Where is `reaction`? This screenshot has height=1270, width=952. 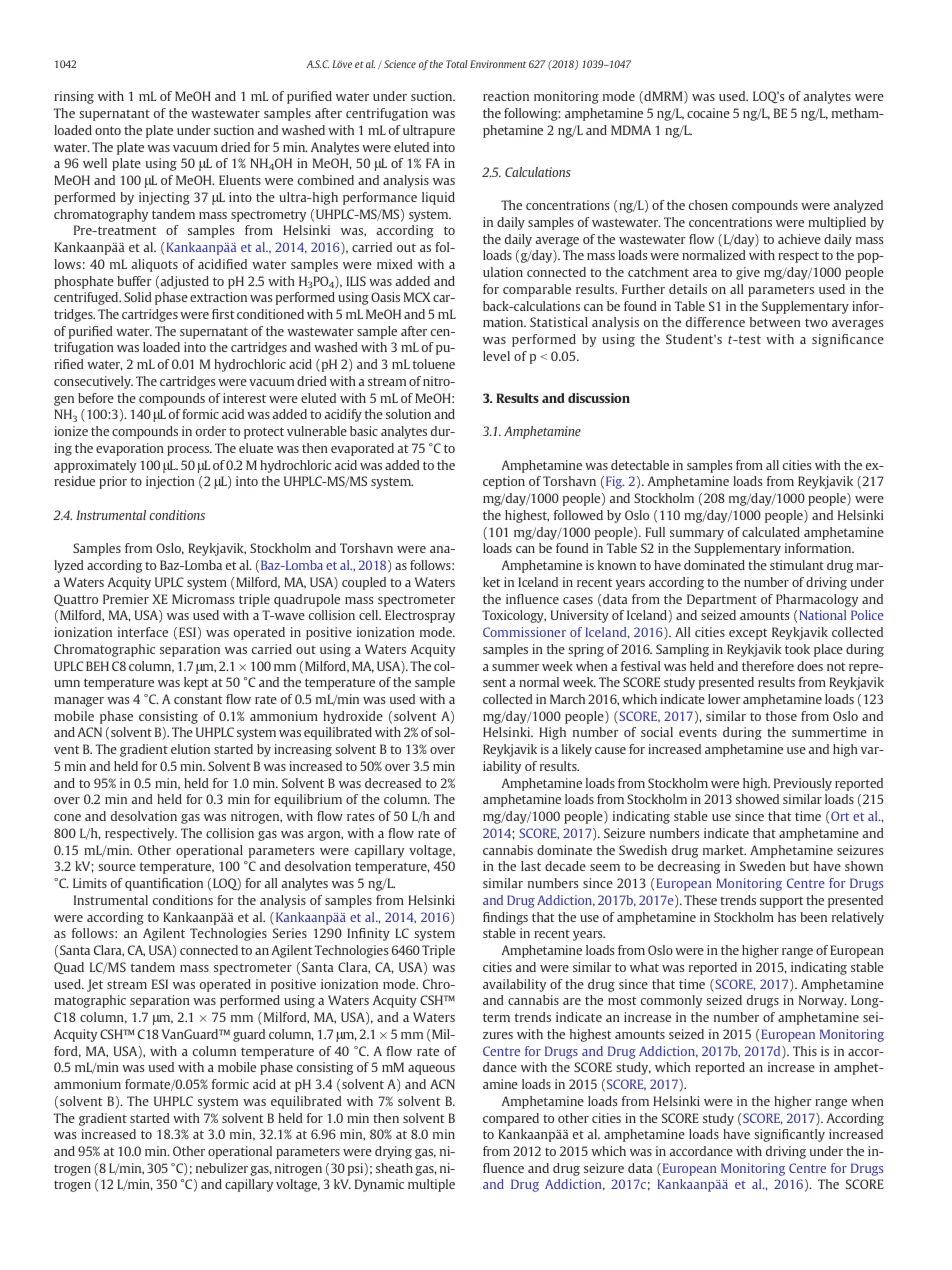 reaction is located at coordinates (506, 96).
